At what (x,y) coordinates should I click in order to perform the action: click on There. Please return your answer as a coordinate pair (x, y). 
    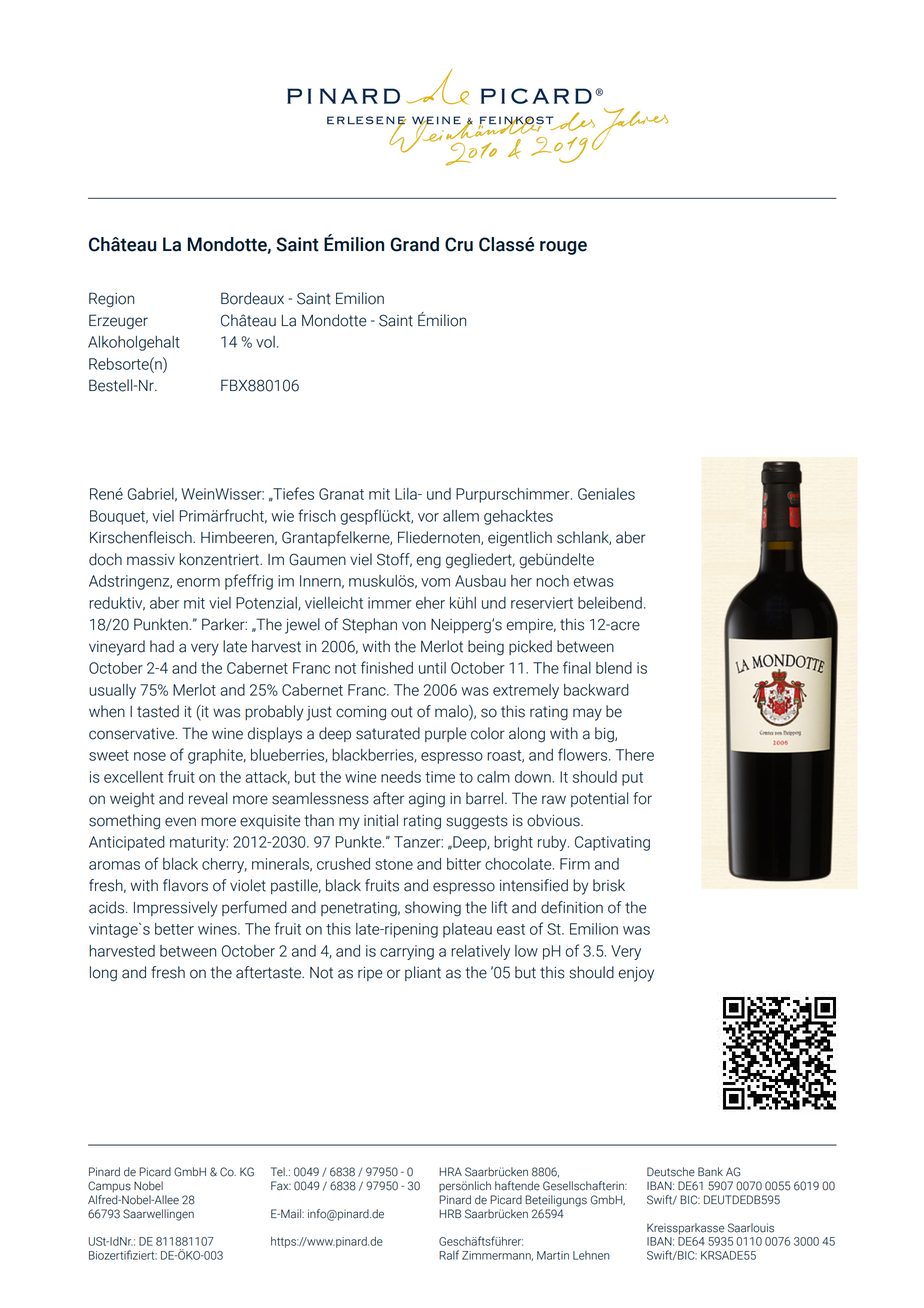
    Looking at the image, I should click on (635, 755).
